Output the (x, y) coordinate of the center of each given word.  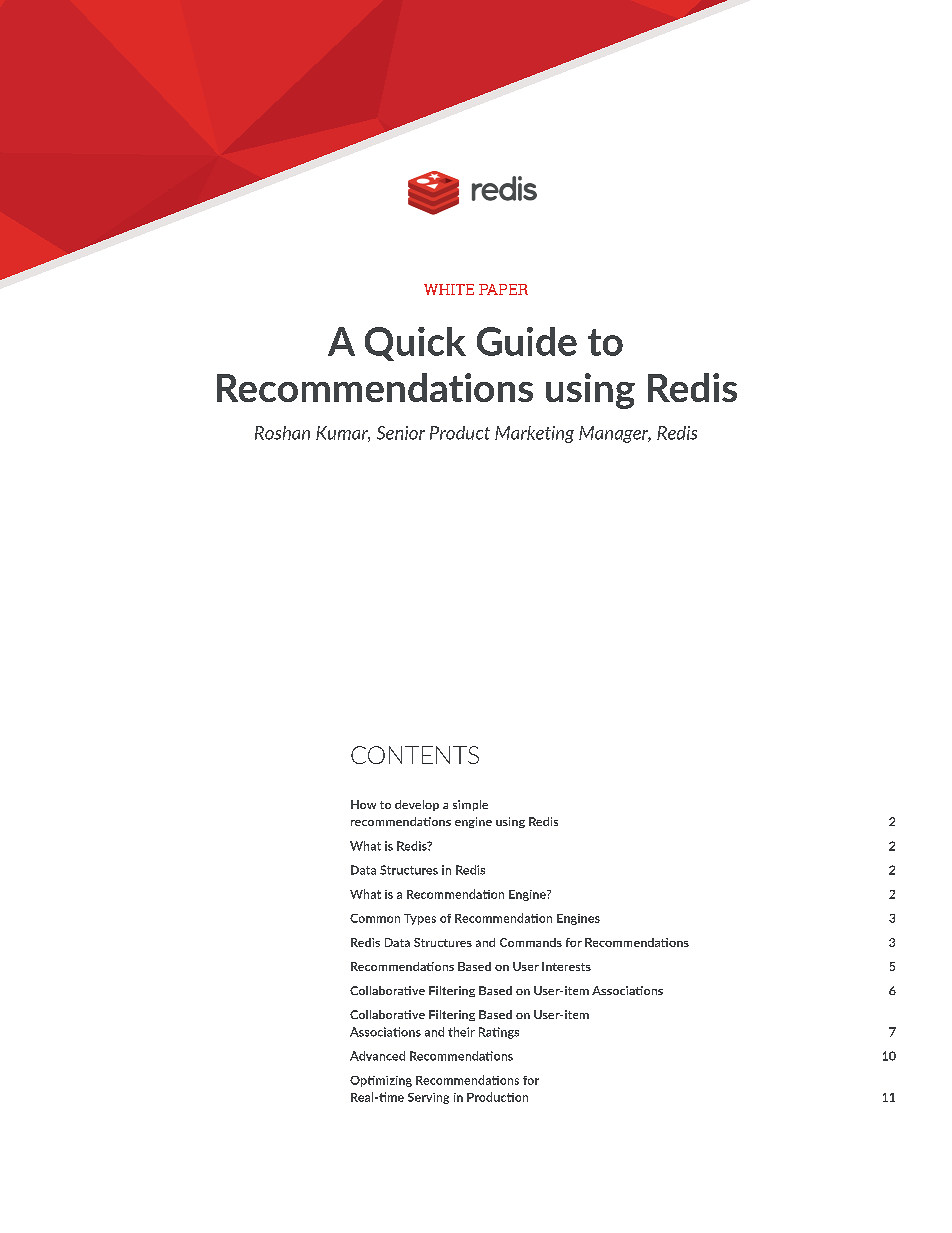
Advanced (377, 1056)
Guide (527, 341)
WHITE (449, 289)
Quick (415, 344)
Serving (428, 1098)
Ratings (499, 1033)
